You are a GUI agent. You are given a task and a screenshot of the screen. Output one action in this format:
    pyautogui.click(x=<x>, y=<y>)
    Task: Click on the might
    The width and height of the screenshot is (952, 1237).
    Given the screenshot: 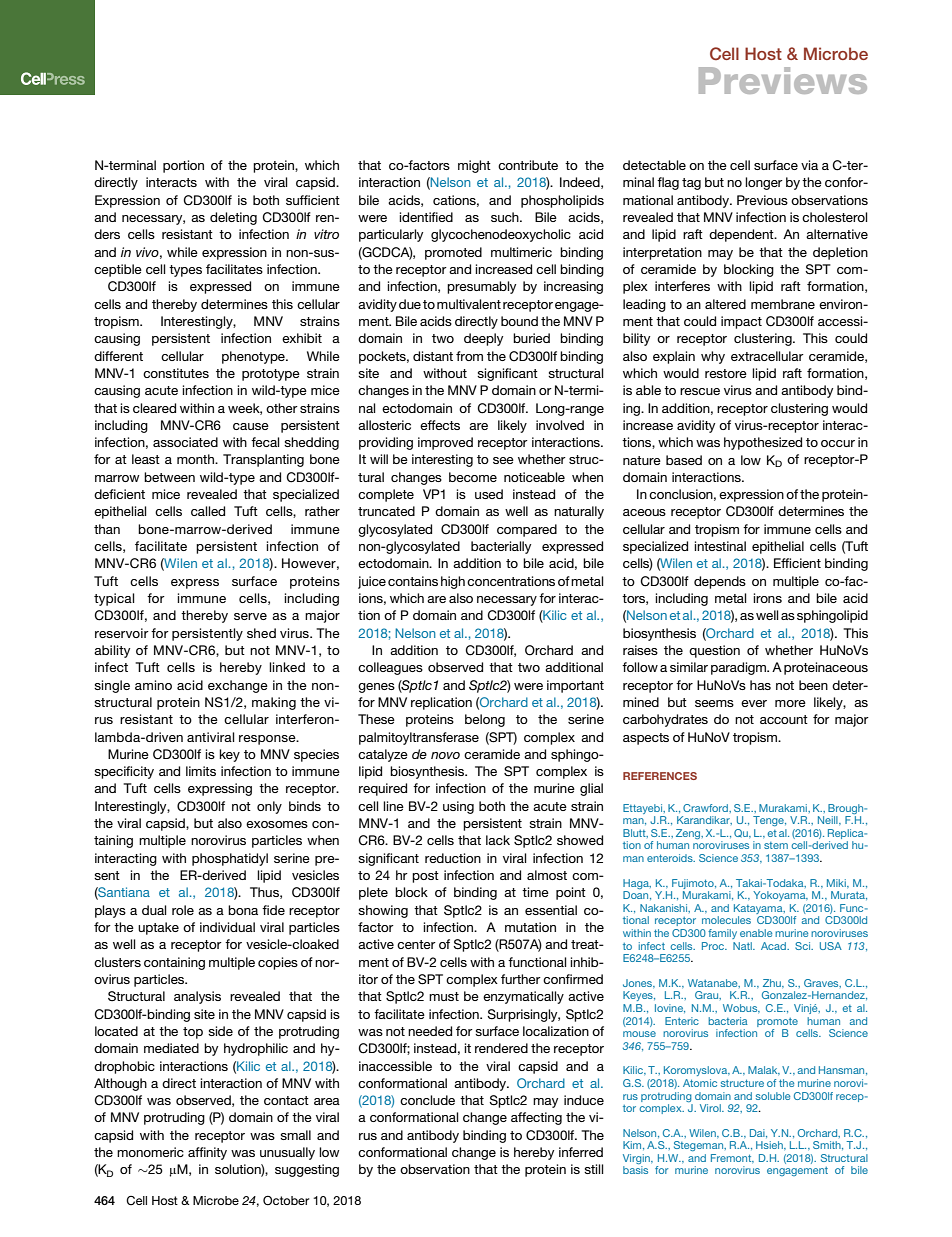 What is the action you would take?
    pyautogui.click(x=474, y=166)
